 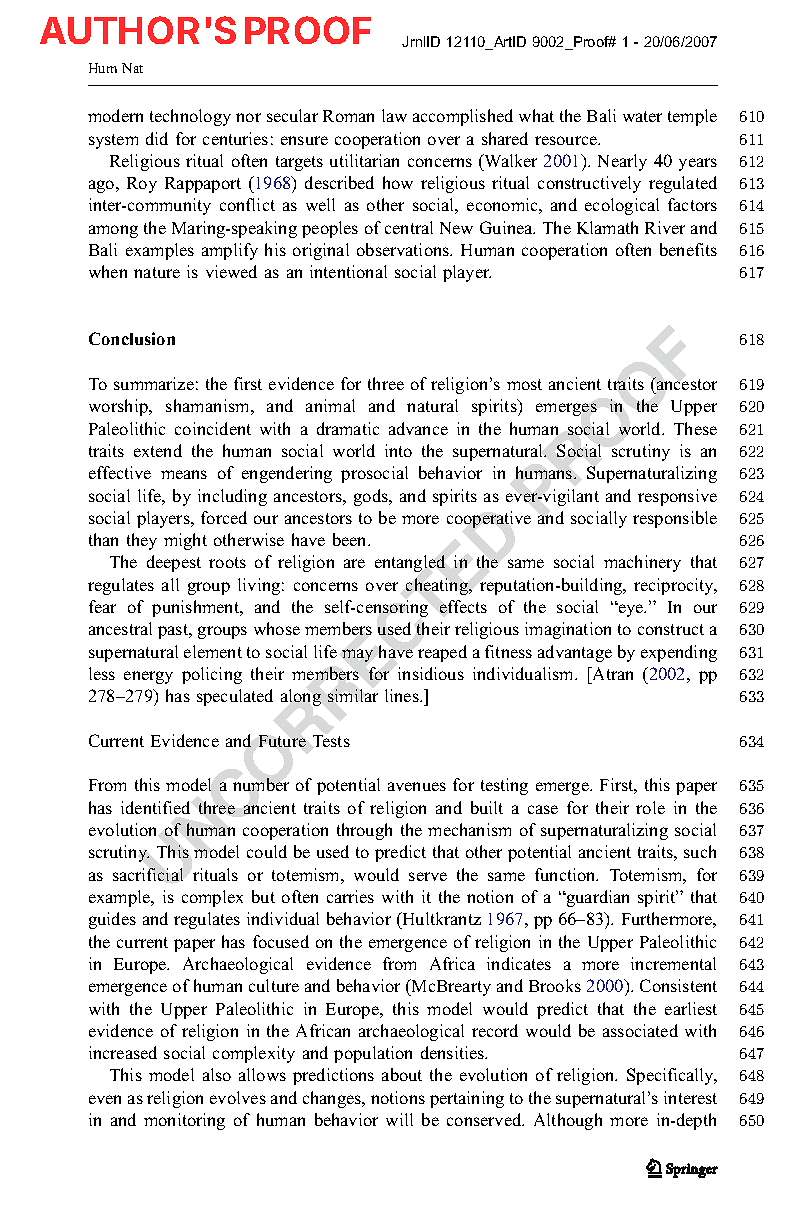 I want to click on about, so click(x=402, y=1074).
